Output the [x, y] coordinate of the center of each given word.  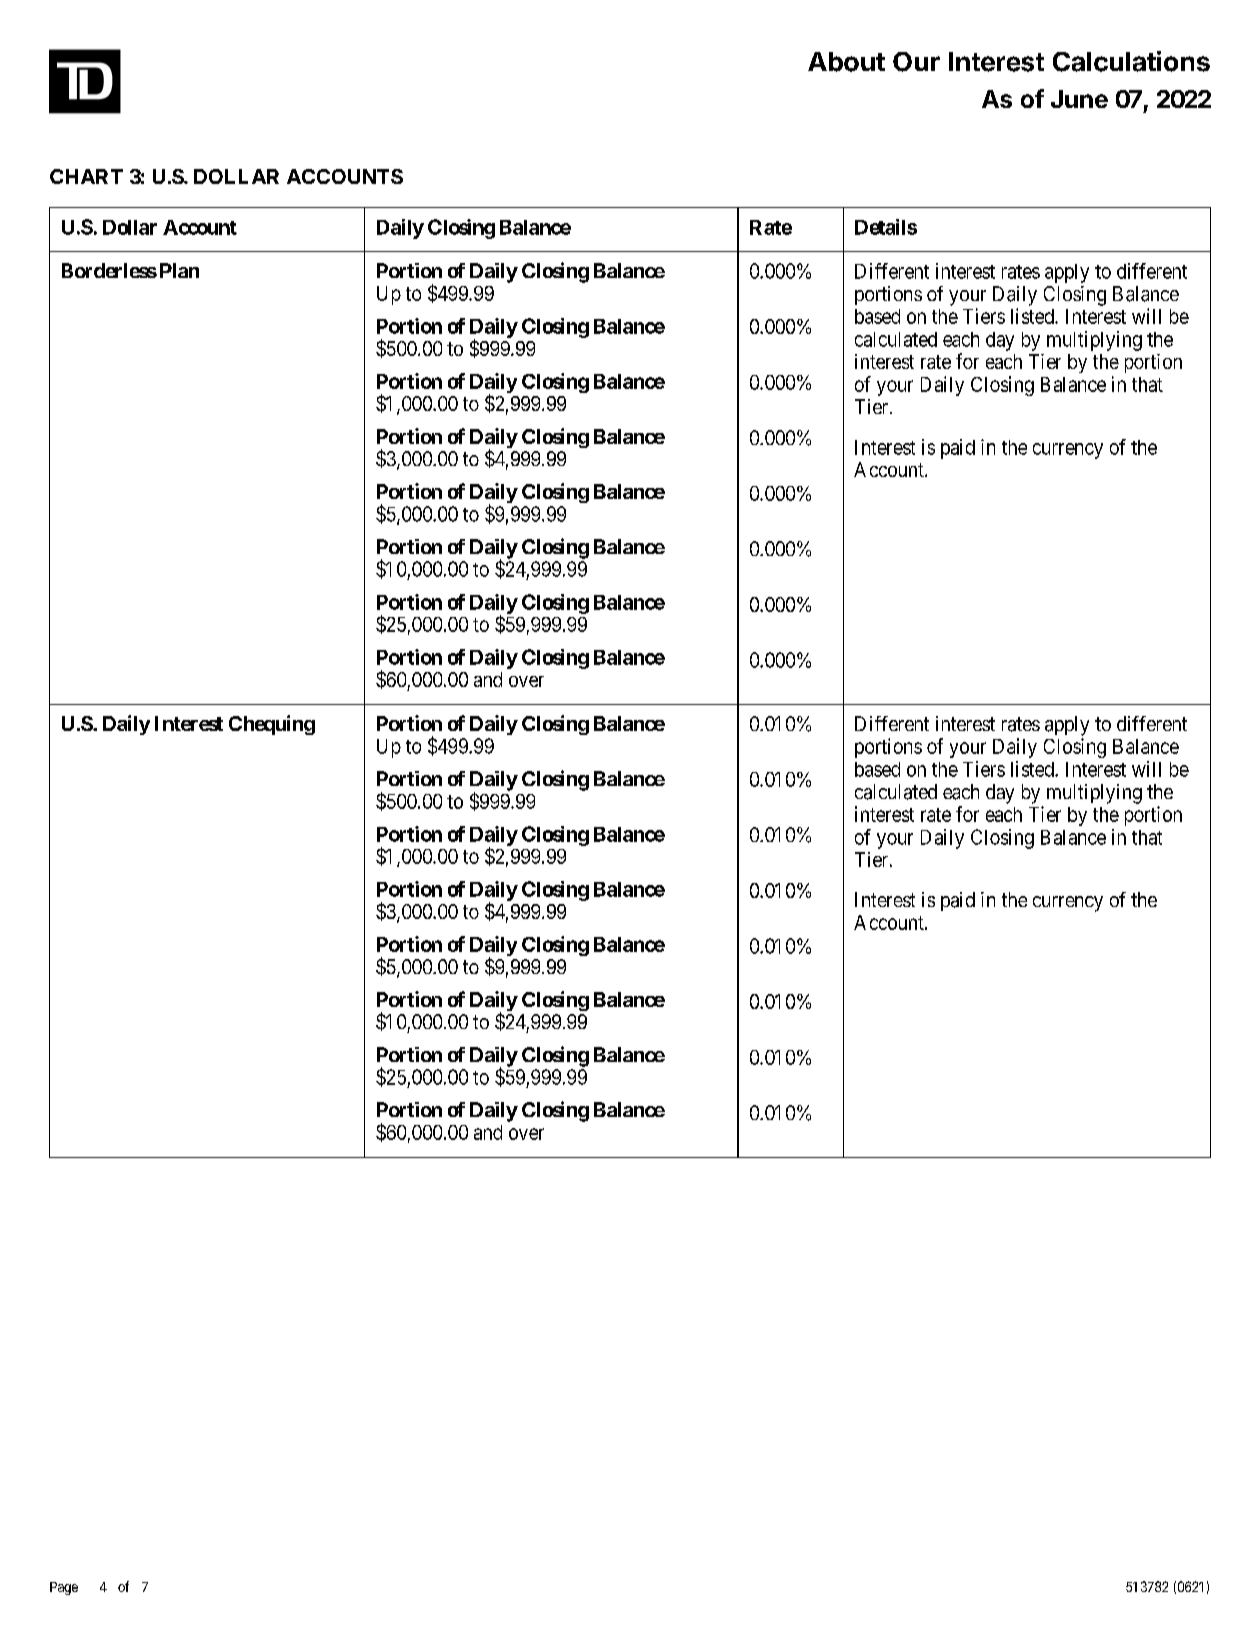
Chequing [272, 725]
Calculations [1131, 61]
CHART [86, 176]
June [1079, 99]
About [846, 62]
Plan [179, 270]
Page [64, 1588]
